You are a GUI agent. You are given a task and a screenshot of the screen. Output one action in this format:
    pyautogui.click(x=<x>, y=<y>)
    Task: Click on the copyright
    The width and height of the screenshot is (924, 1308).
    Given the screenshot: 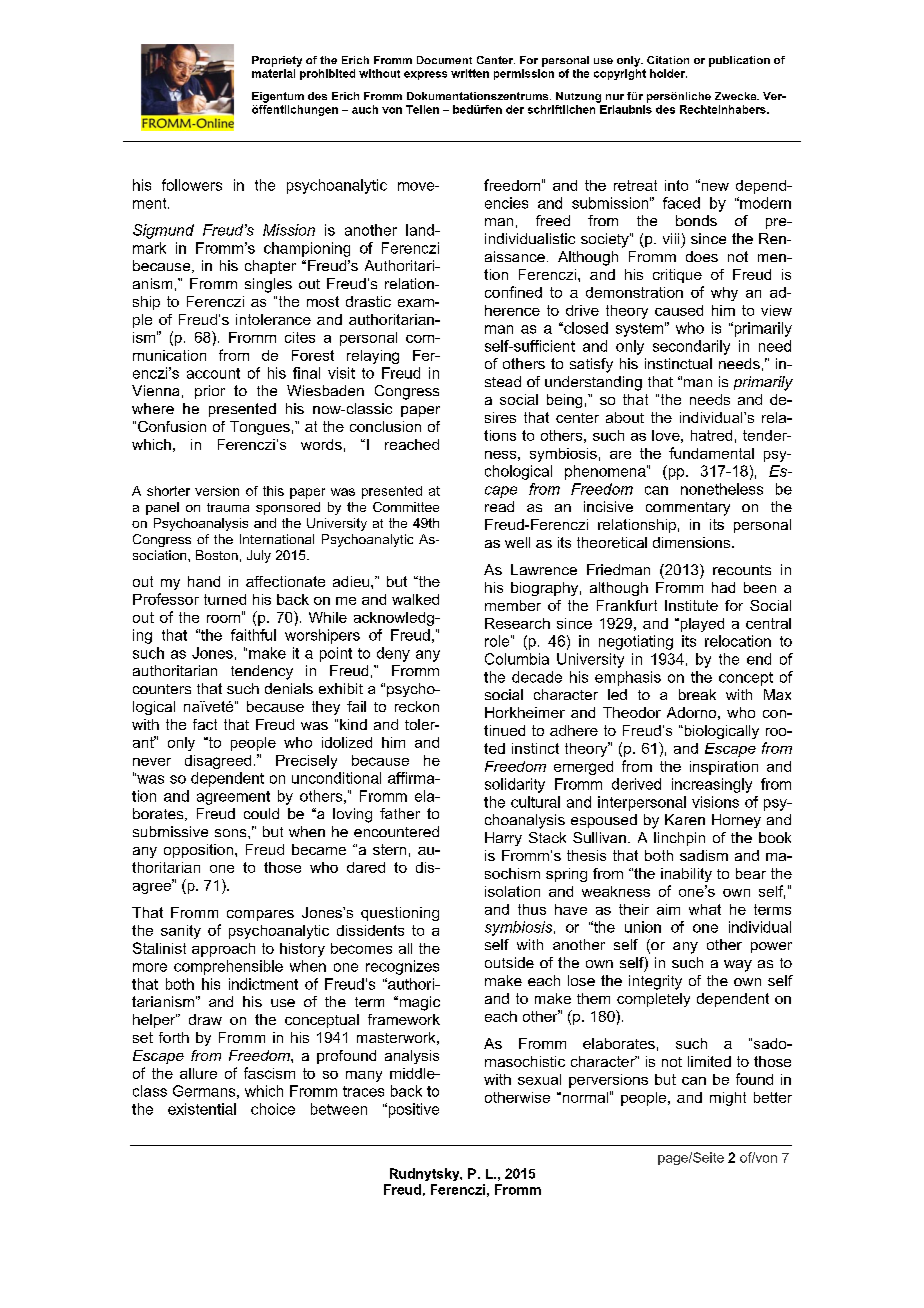 What is the action you would take?
    pyautogui.click(x=620, y=74)
